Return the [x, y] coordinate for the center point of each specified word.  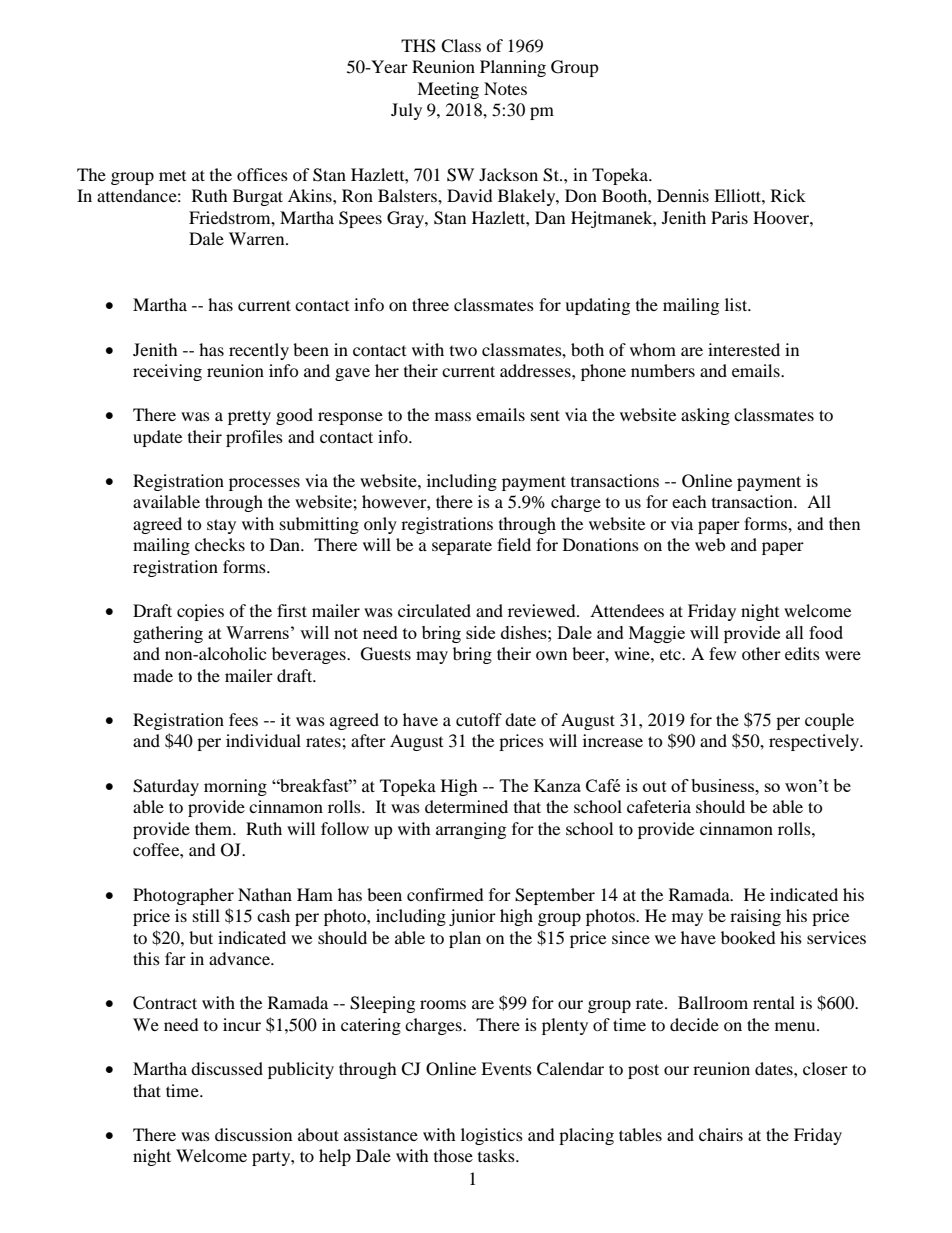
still [206, 915]
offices [262, 174]
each [689, 501]
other [761, 653]
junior [472, 917]
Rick [788, 195]
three [430, 304]
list [737, 304]
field [514, 544]
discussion [253, 1134]
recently [259, 351]
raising [755, 917]
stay [221, 526]
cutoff [479, 719]
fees [243, 719]
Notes [505, 88]
